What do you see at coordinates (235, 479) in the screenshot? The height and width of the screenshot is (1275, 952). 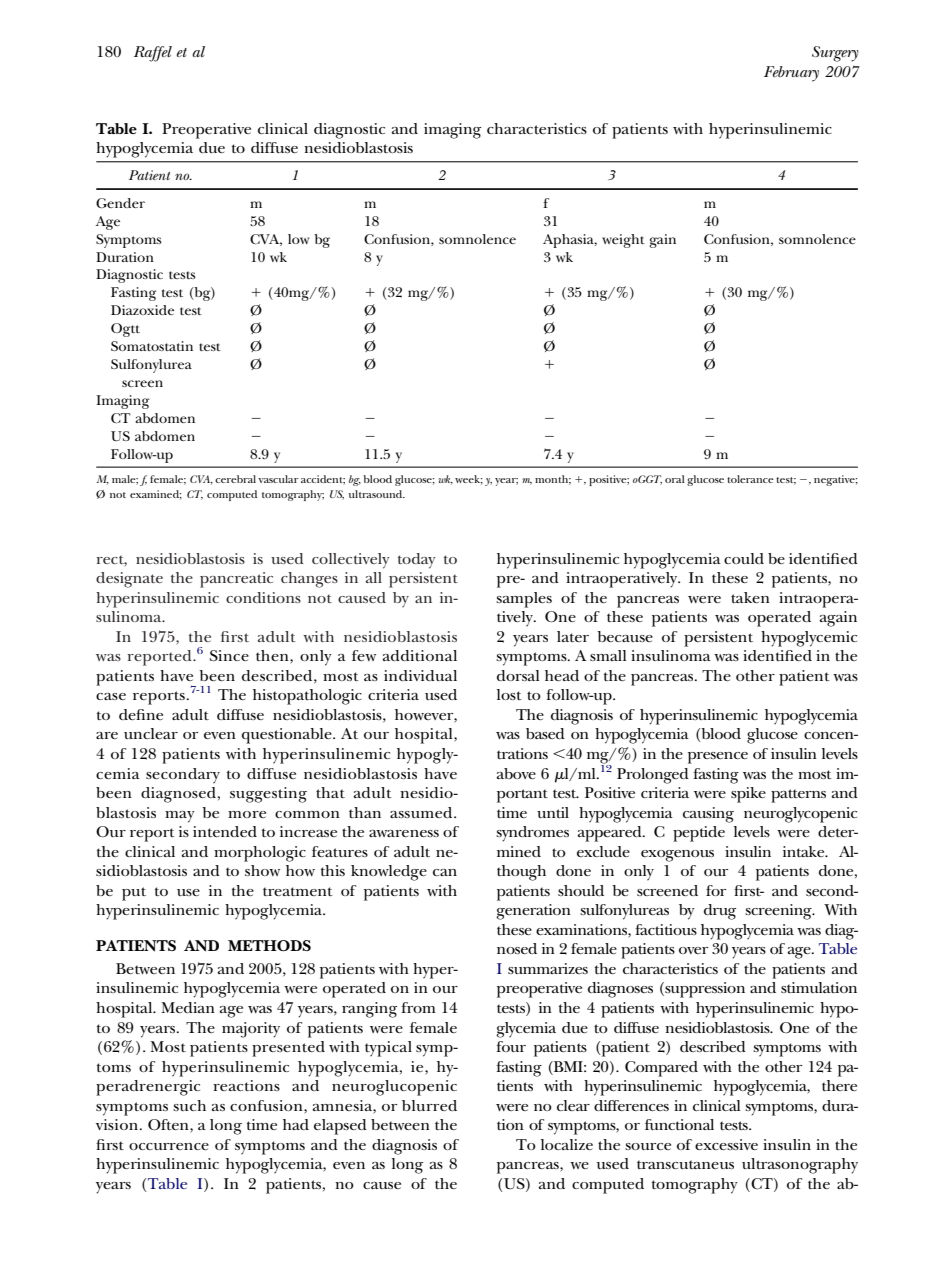 I see `cerebral` at bounding box center [235, 479].
